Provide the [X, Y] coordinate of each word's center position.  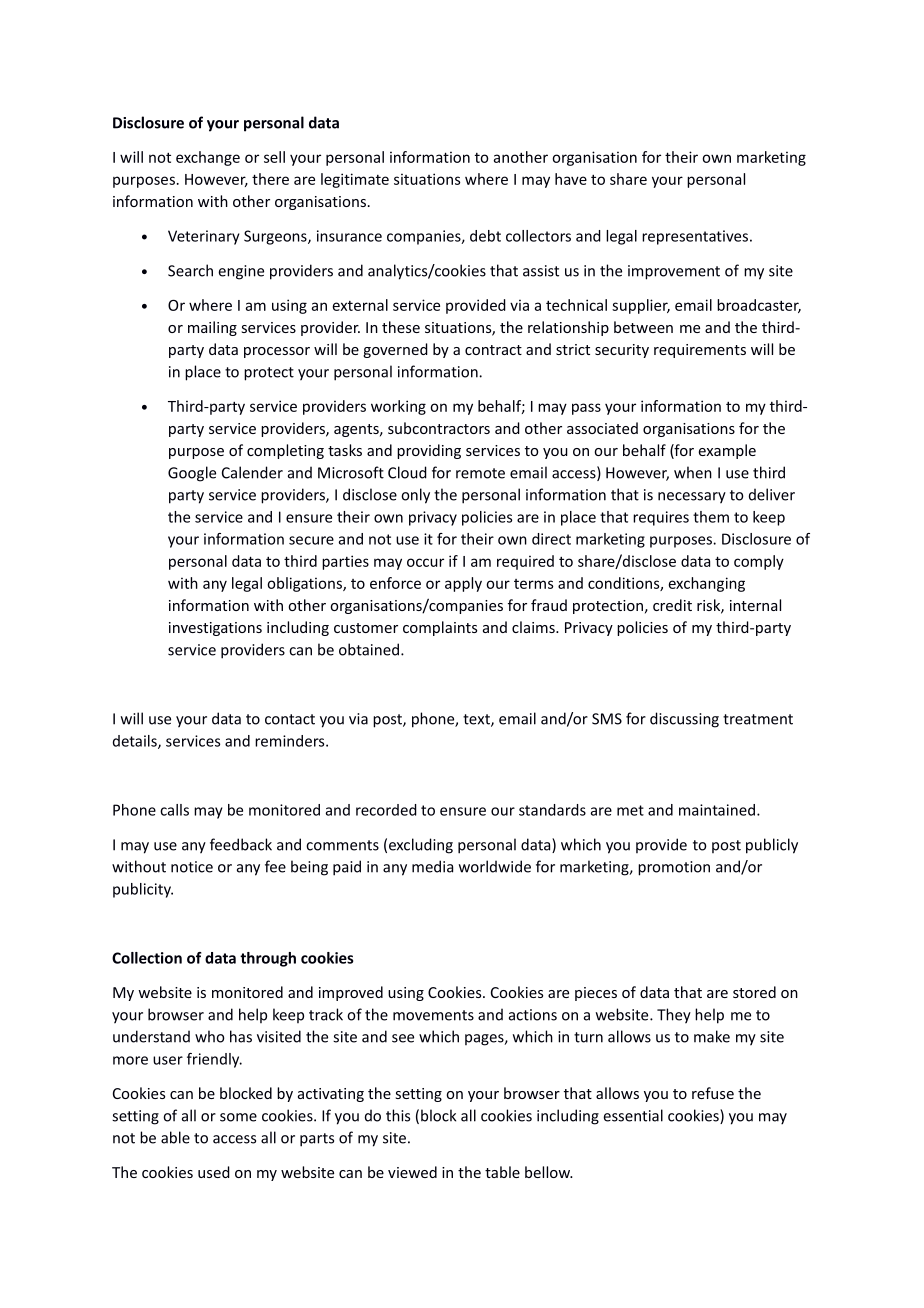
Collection [147, 958]
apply [463, 584]
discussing [684, 720]
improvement [674, 272]
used [214, 1172]
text [477, 720]
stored [754, 992]
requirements [700, 351]
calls [174, 810]
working [398, 407]
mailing [212, 328]
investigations [215, 629]
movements [433, 1015]
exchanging [707, 584]
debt [485, 236]
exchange [208, 158]
